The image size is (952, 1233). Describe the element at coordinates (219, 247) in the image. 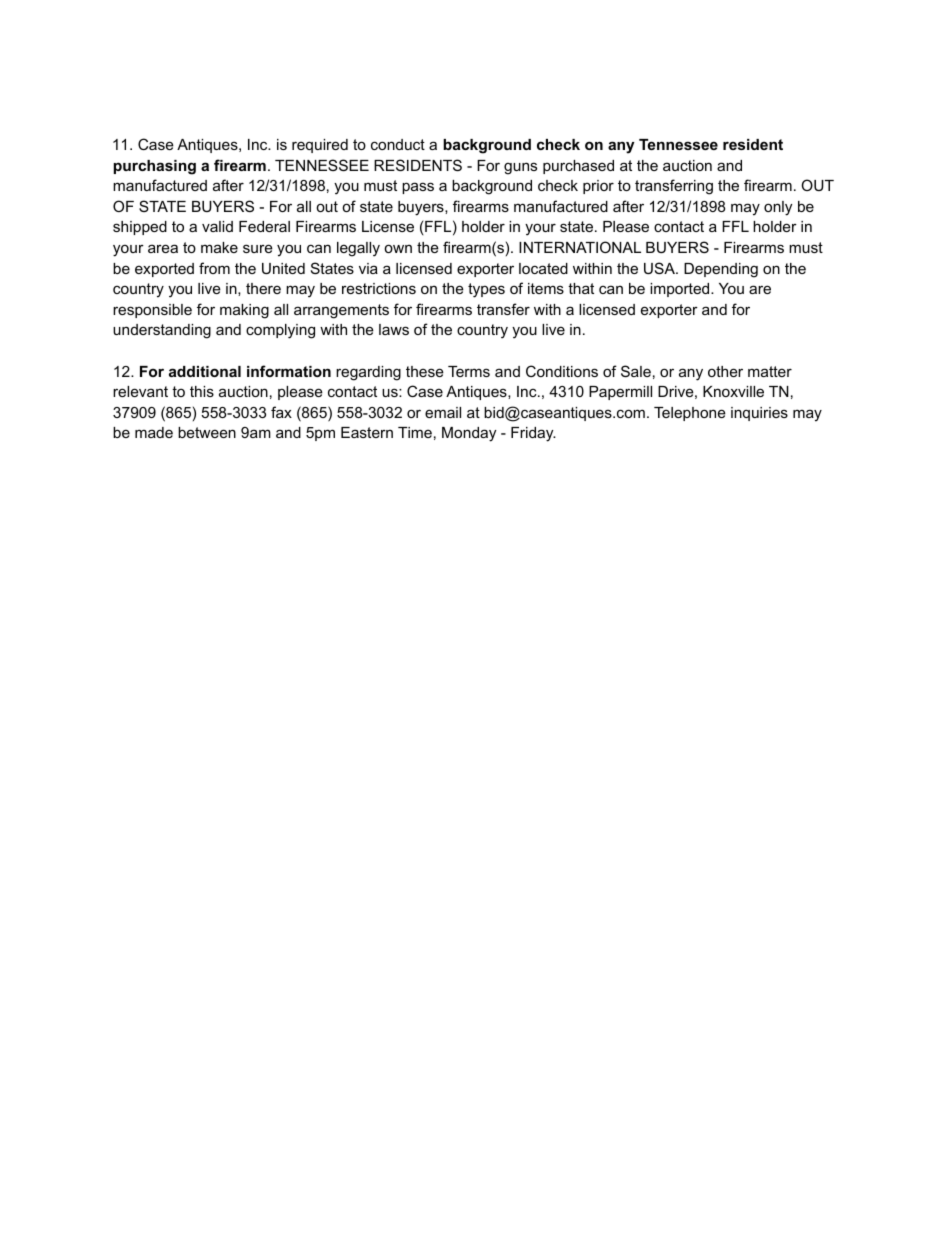

I see `make` at that location.
